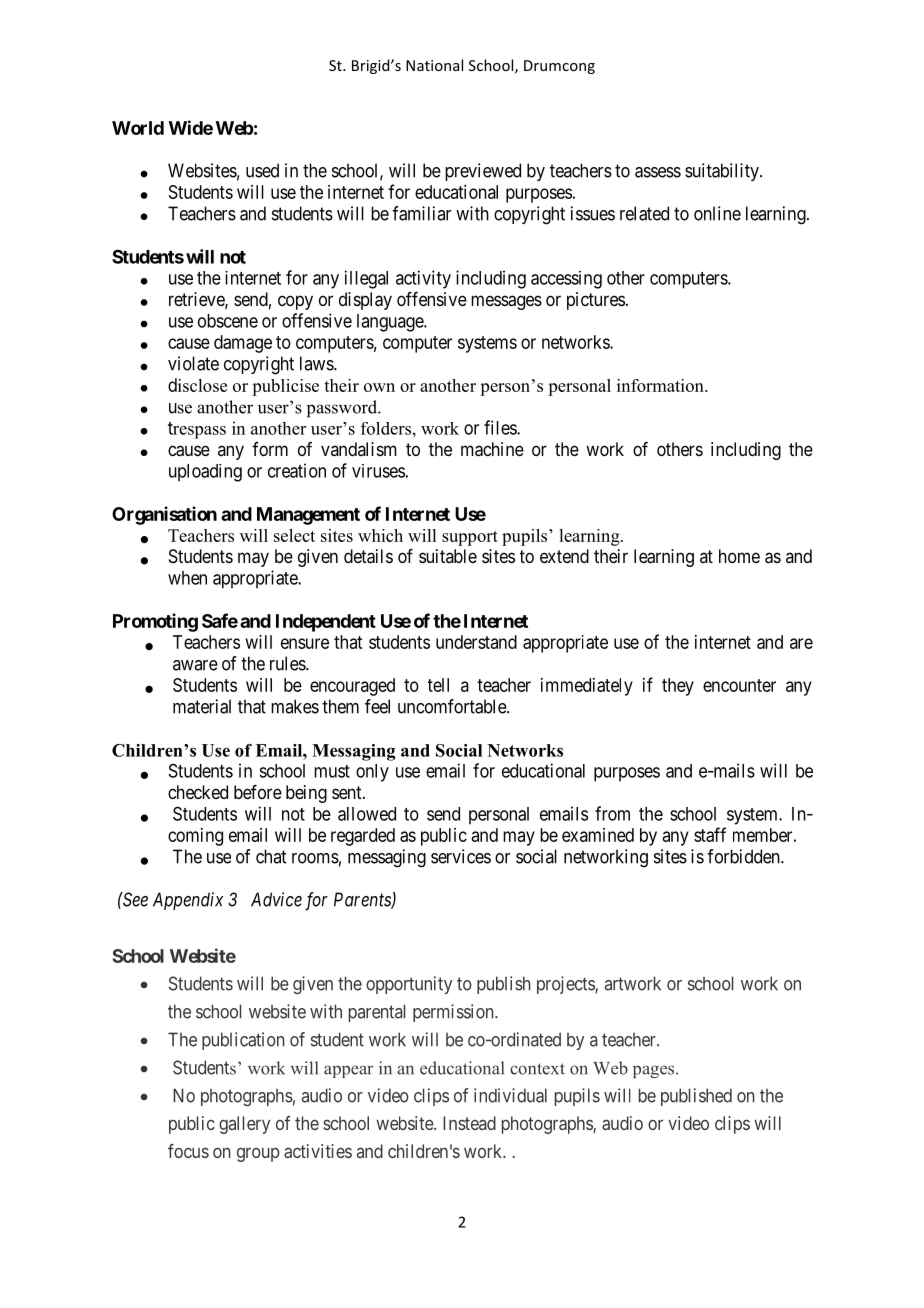 The height and width of the screenshot is (1308, 924). I want to click on language, so click(391, 323).
